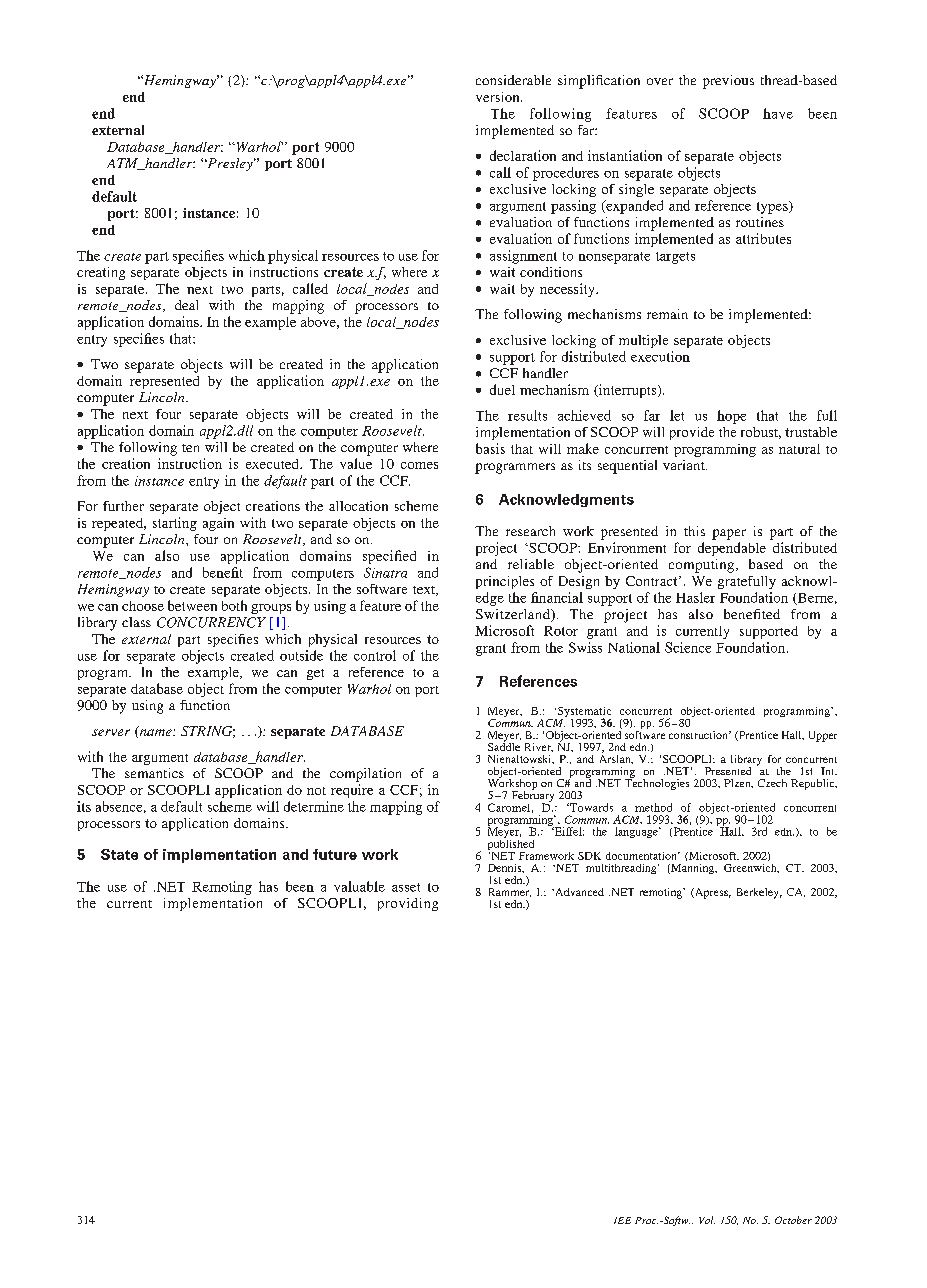  What do you see at coordinates (101, 273) in the screenshot?
I see `creating` at bounding box center [101, 273].
